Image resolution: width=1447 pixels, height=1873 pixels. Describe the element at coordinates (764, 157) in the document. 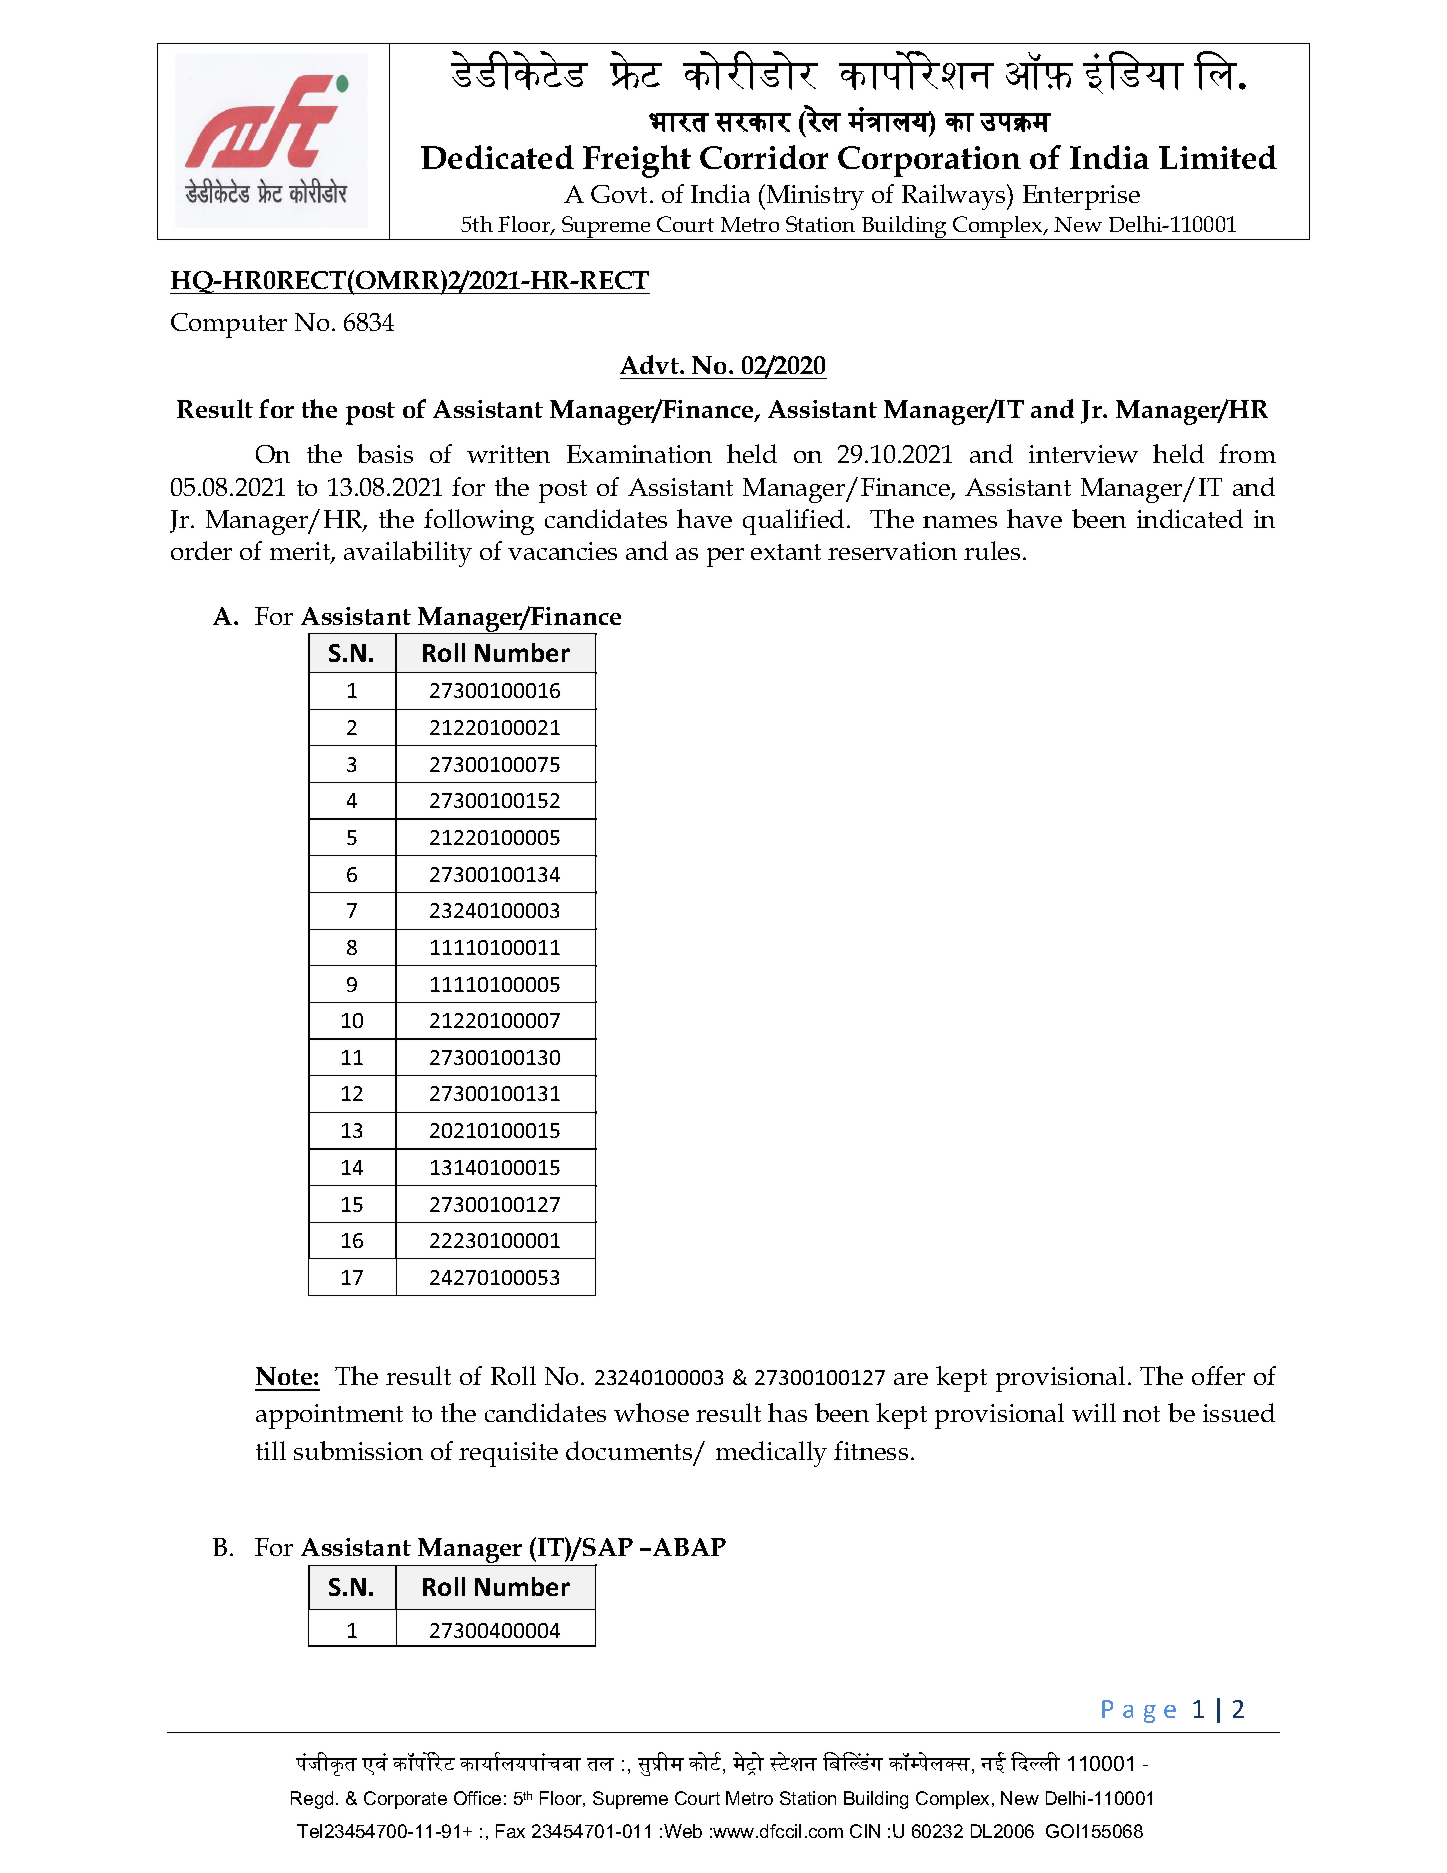

I see `Corridor` at that location.
